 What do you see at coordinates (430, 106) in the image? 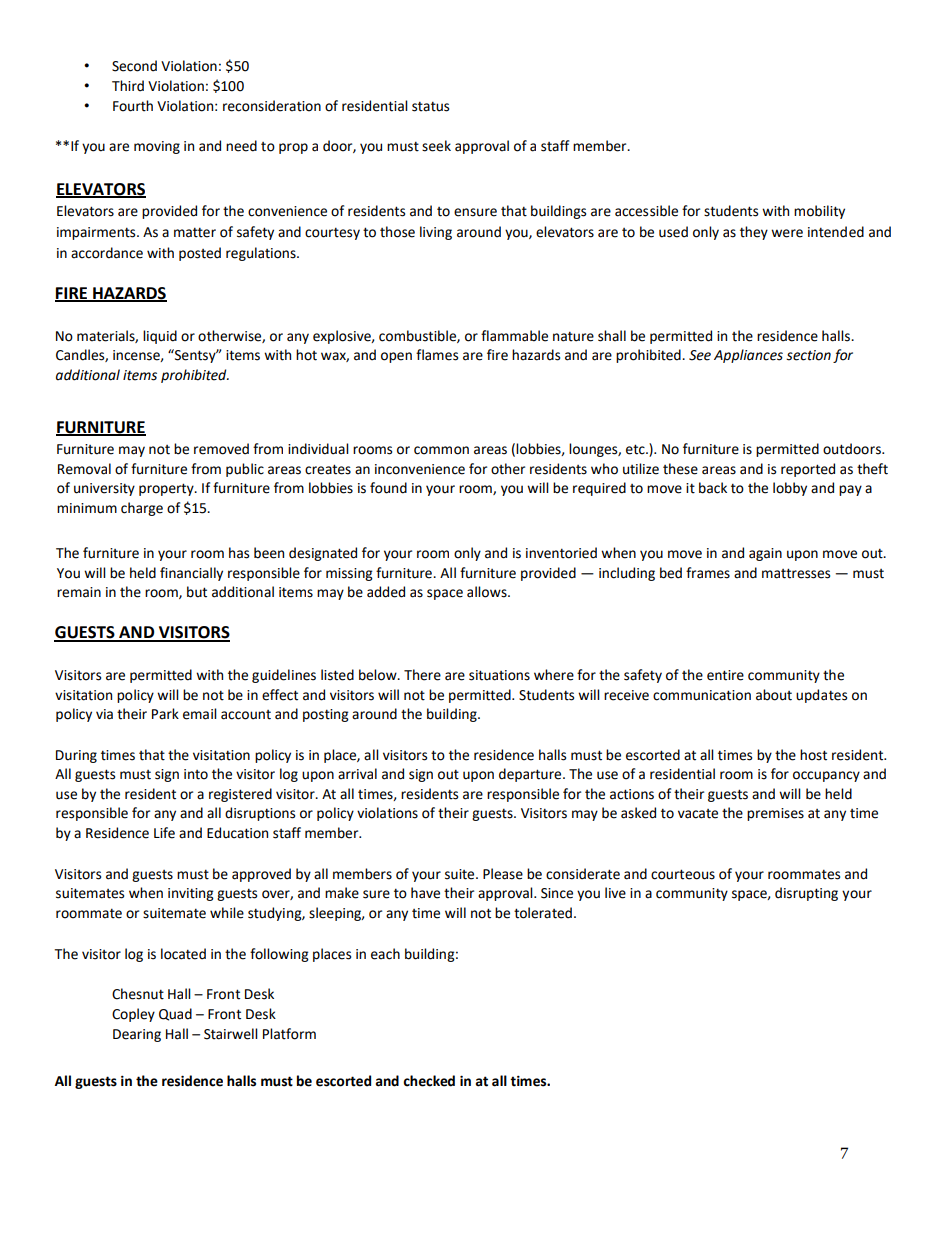
I see `status` at bounding box center [430, 106].
